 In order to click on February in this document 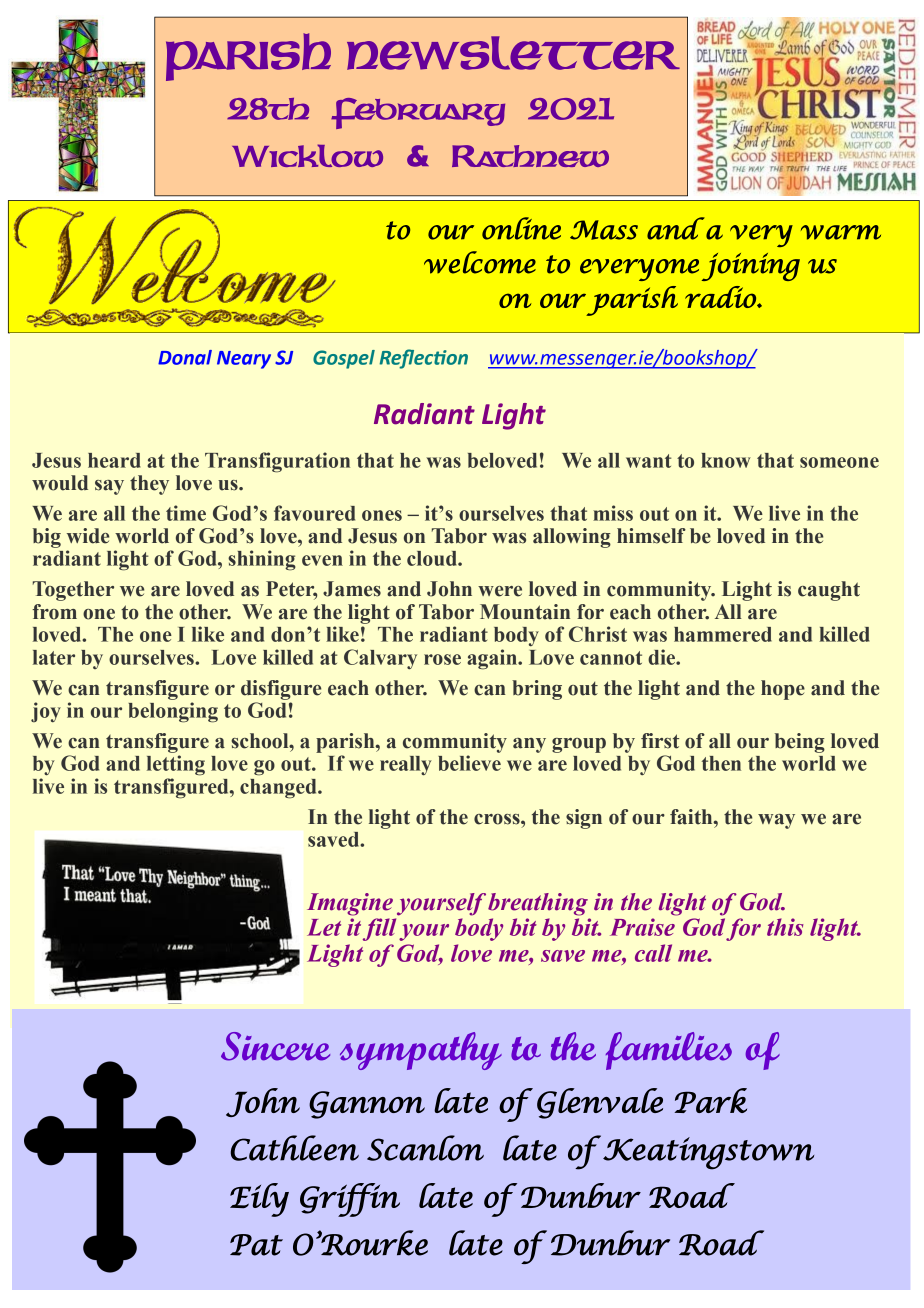, I will do `click(418, 113)`.
